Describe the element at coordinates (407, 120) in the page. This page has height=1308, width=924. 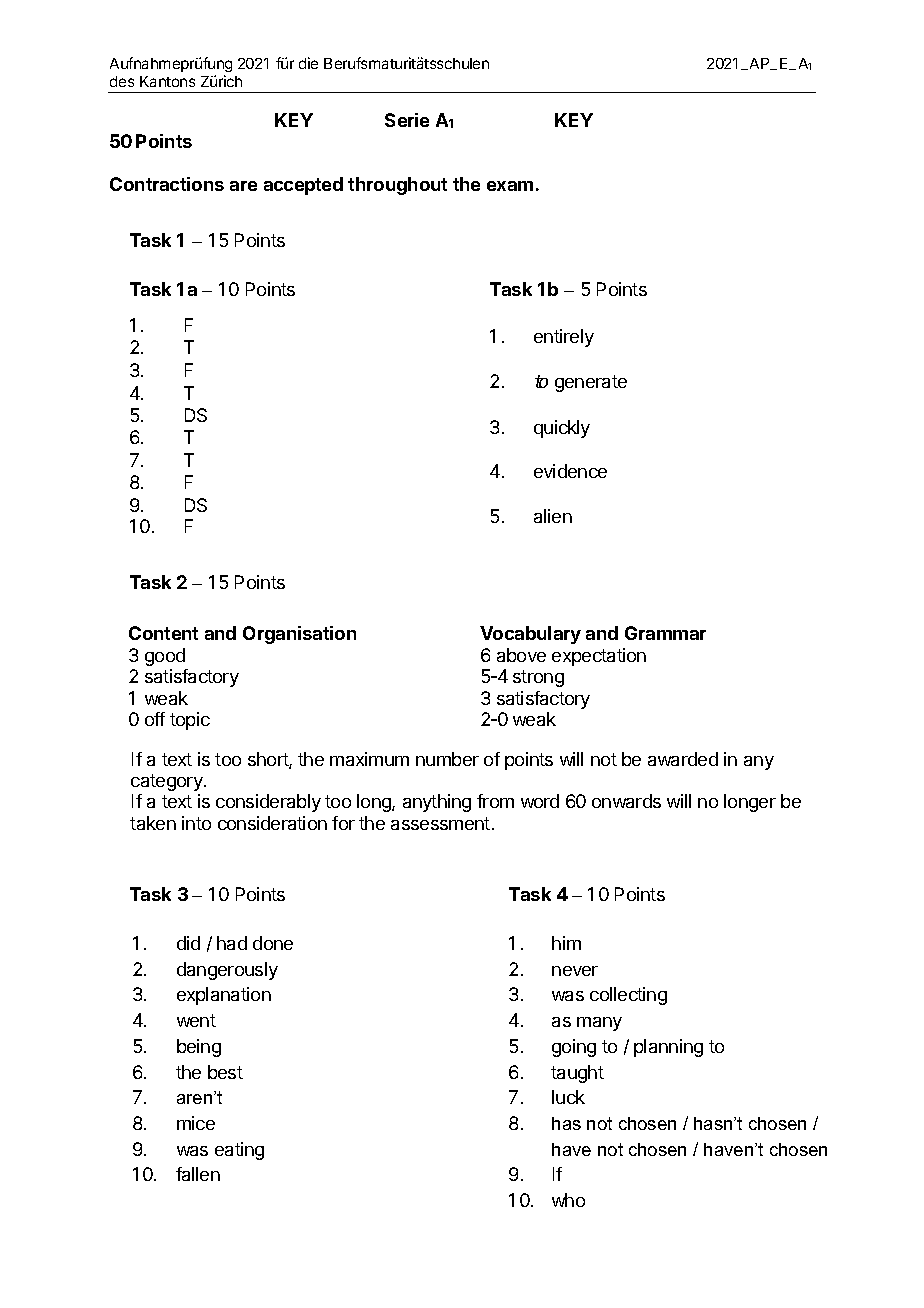
I see `Serie` at that location.
